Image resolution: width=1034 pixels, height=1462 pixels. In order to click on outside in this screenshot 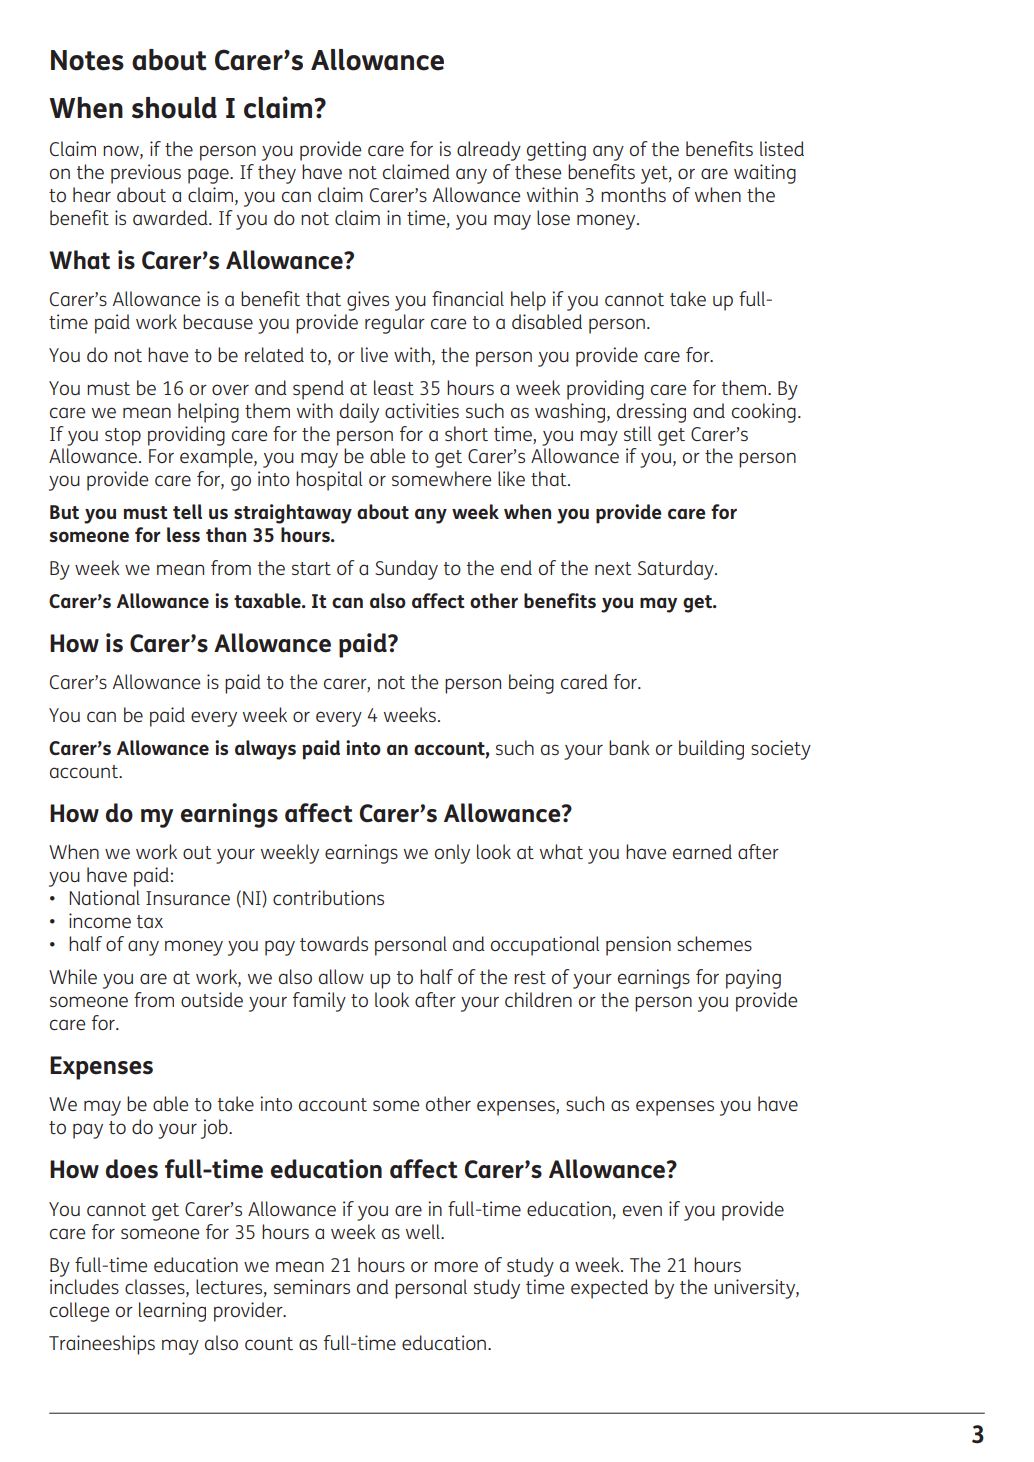, I will do `click(212, 999)`.
